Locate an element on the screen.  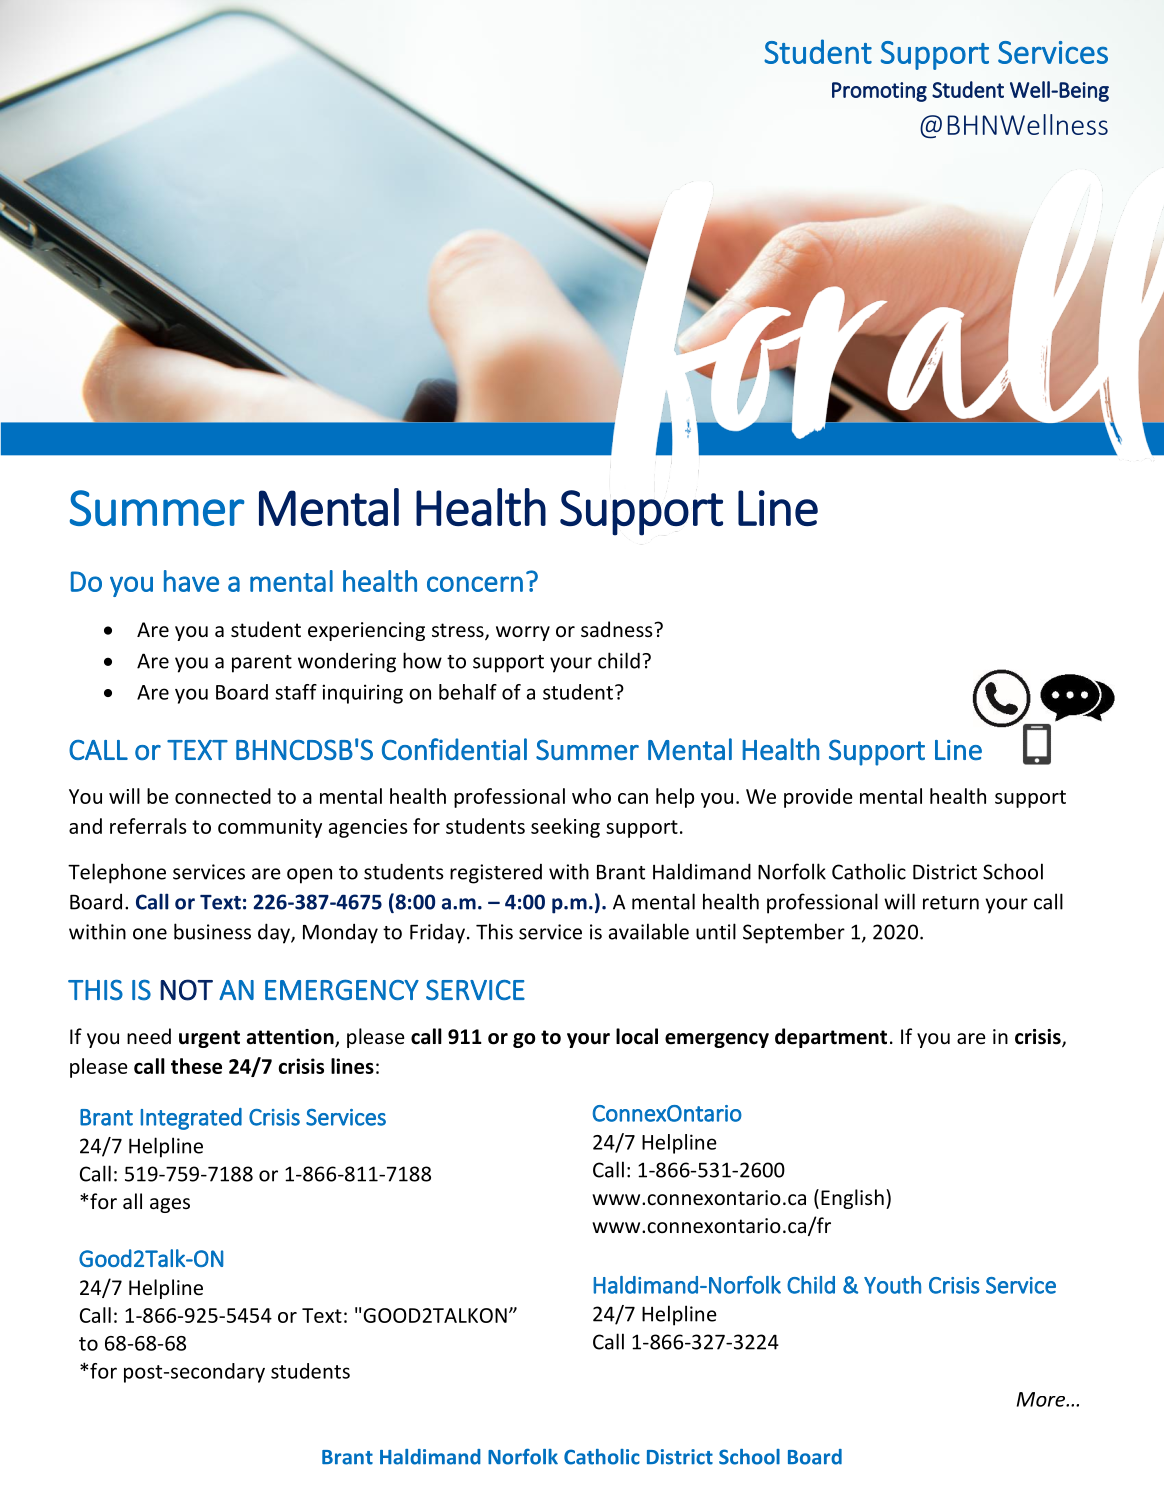
ages is located at coordinates (170, 1205).
